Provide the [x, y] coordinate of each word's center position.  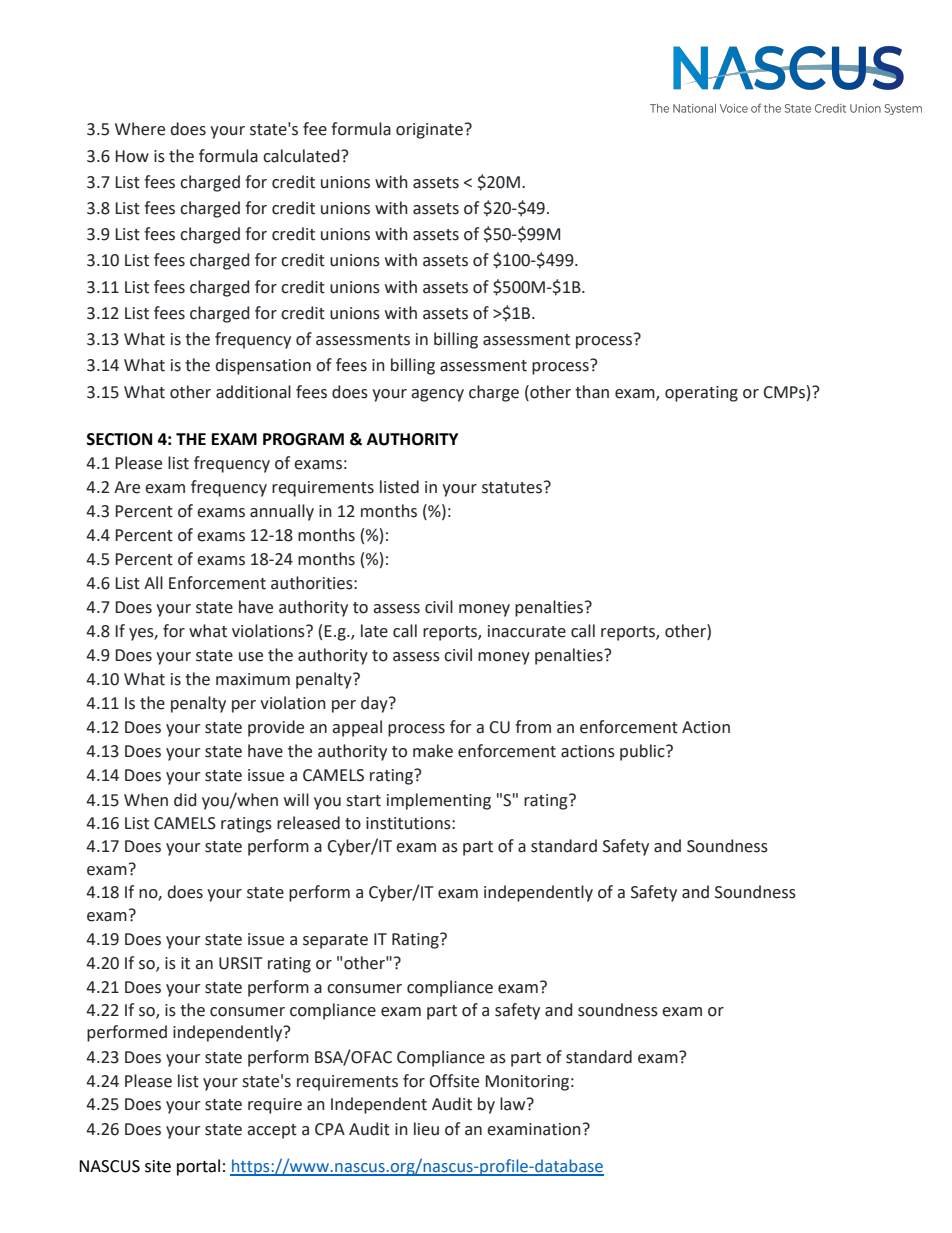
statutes [512, 488]
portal [198, 1167]
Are [127, 487]
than [592, 392]
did [185, 800]
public [643, 752]
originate [429, 131]
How [132, 156]
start [363, 801]
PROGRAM [303, 439]
